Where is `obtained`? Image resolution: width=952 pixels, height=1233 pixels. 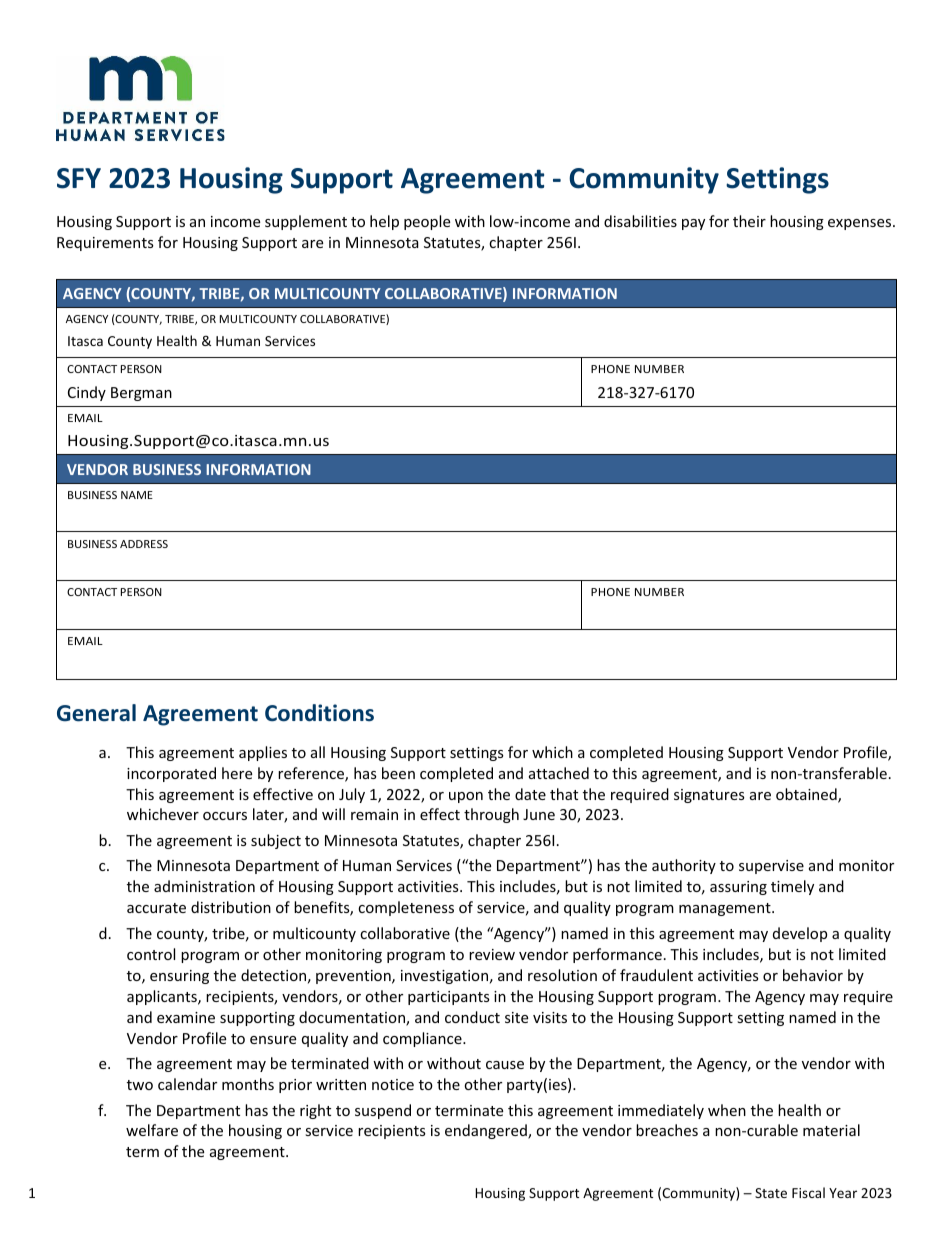
obtained is located at coordinates (807, 795).
